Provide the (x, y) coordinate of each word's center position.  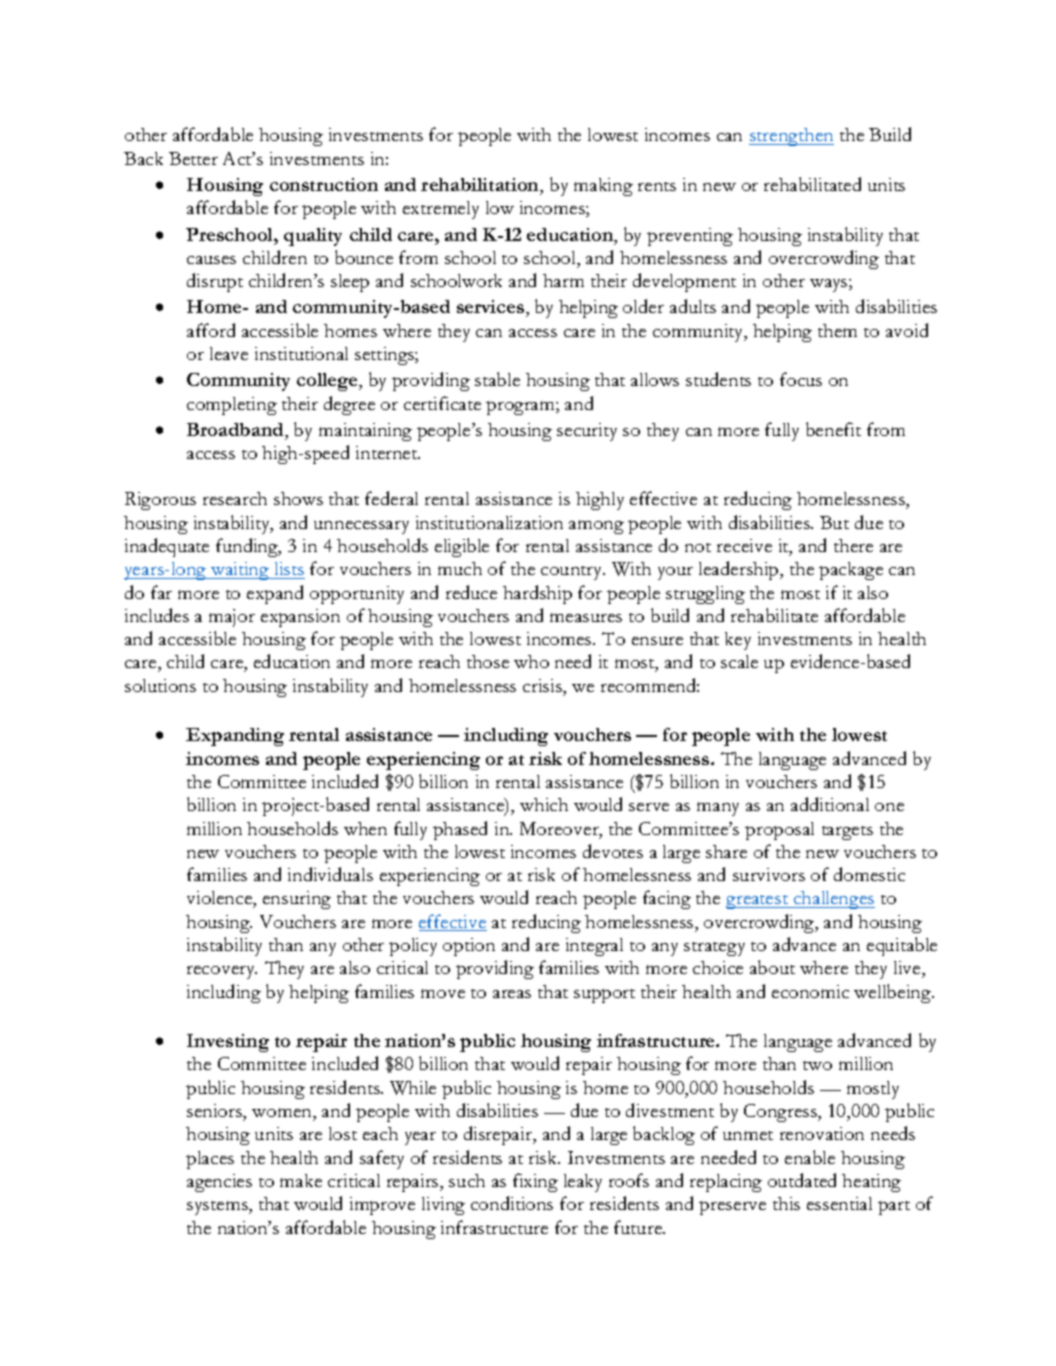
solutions (160, 685)
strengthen (791, 137)
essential (839, 1203)
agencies (219, 1183)
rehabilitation (481, 184)
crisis (543, 685)
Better (193, 158)
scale (739, 661)
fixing (535, 1182)
